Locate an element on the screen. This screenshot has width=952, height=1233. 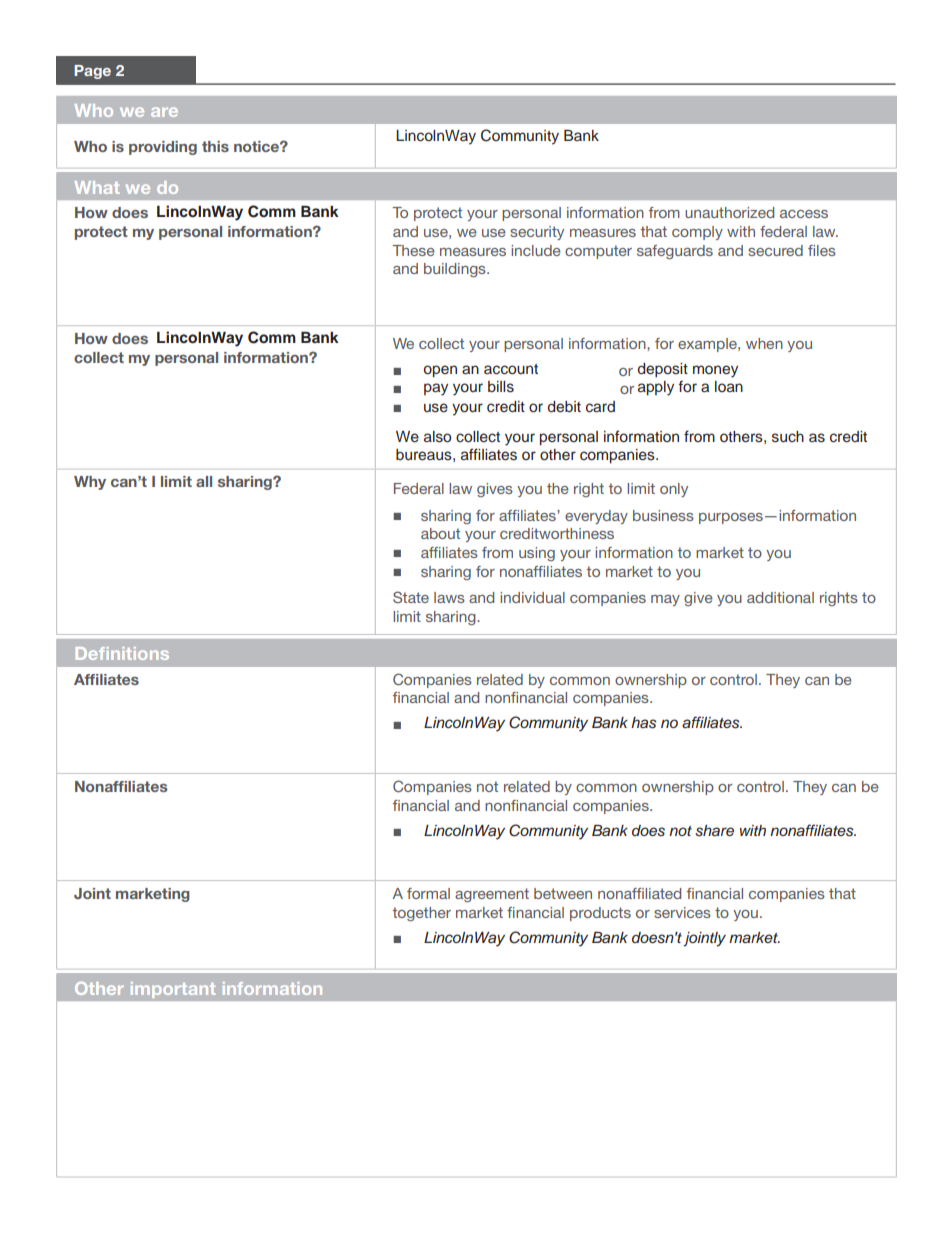
important is located at coordinates (173, 990).
